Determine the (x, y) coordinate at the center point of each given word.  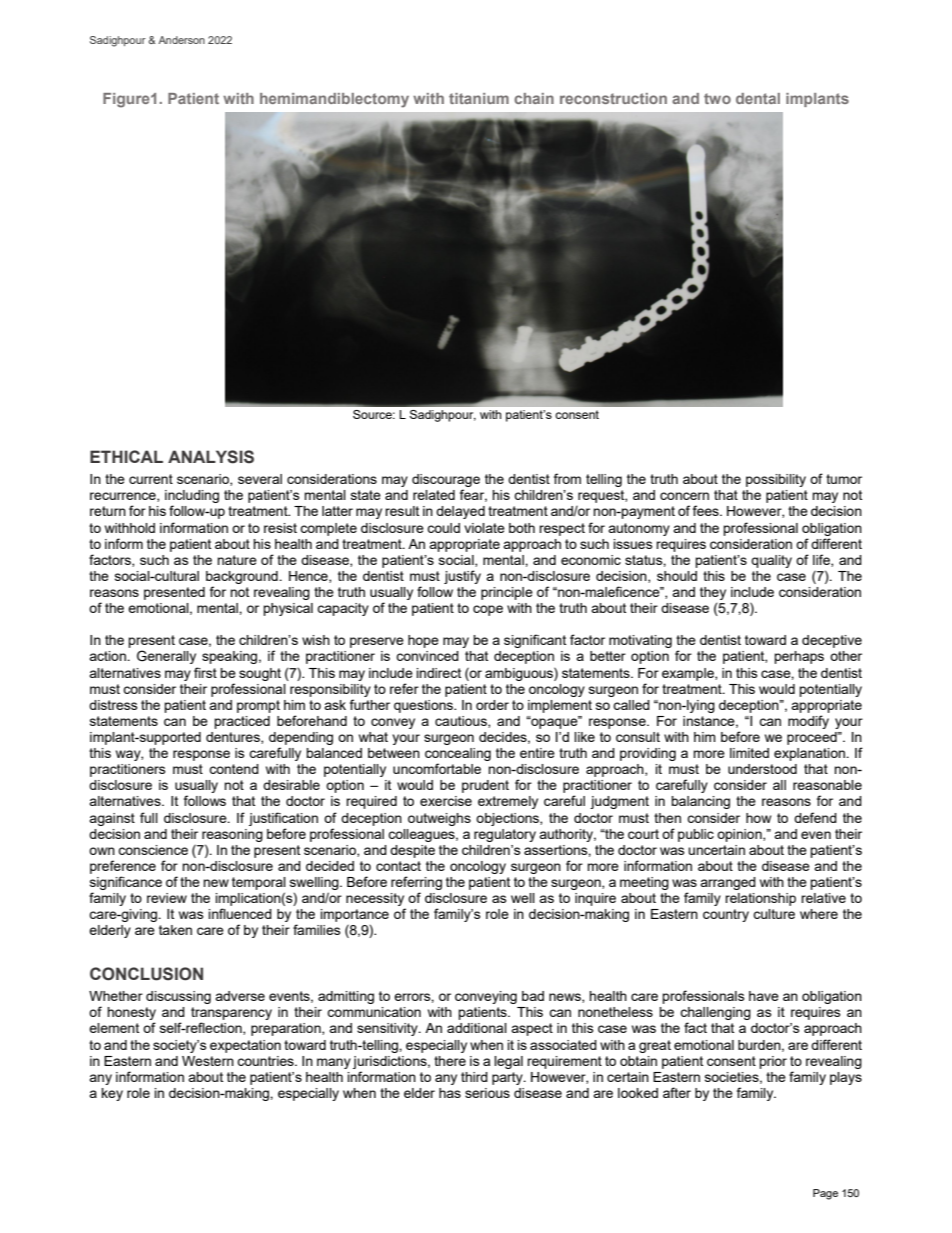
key (112, 1094)
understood (762, 769)
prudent (485, 786)
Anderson (181, 40)
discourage (446, 482)
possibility (776, 480)
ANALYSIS (211, 457)
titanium (479, 98)
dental (758, 98)
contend (234, 769)
